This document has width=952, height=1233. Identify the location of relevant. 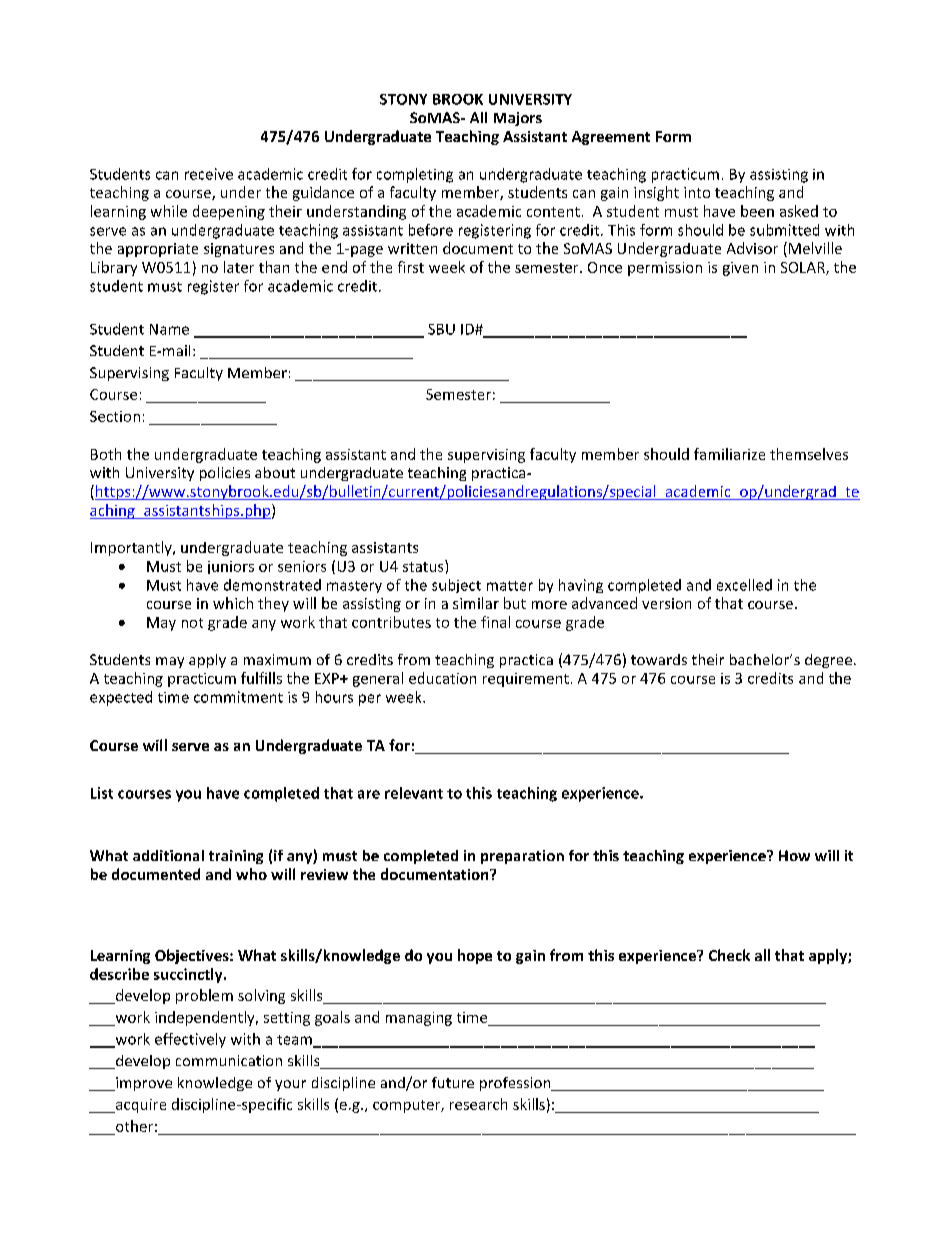
(414, 793).
